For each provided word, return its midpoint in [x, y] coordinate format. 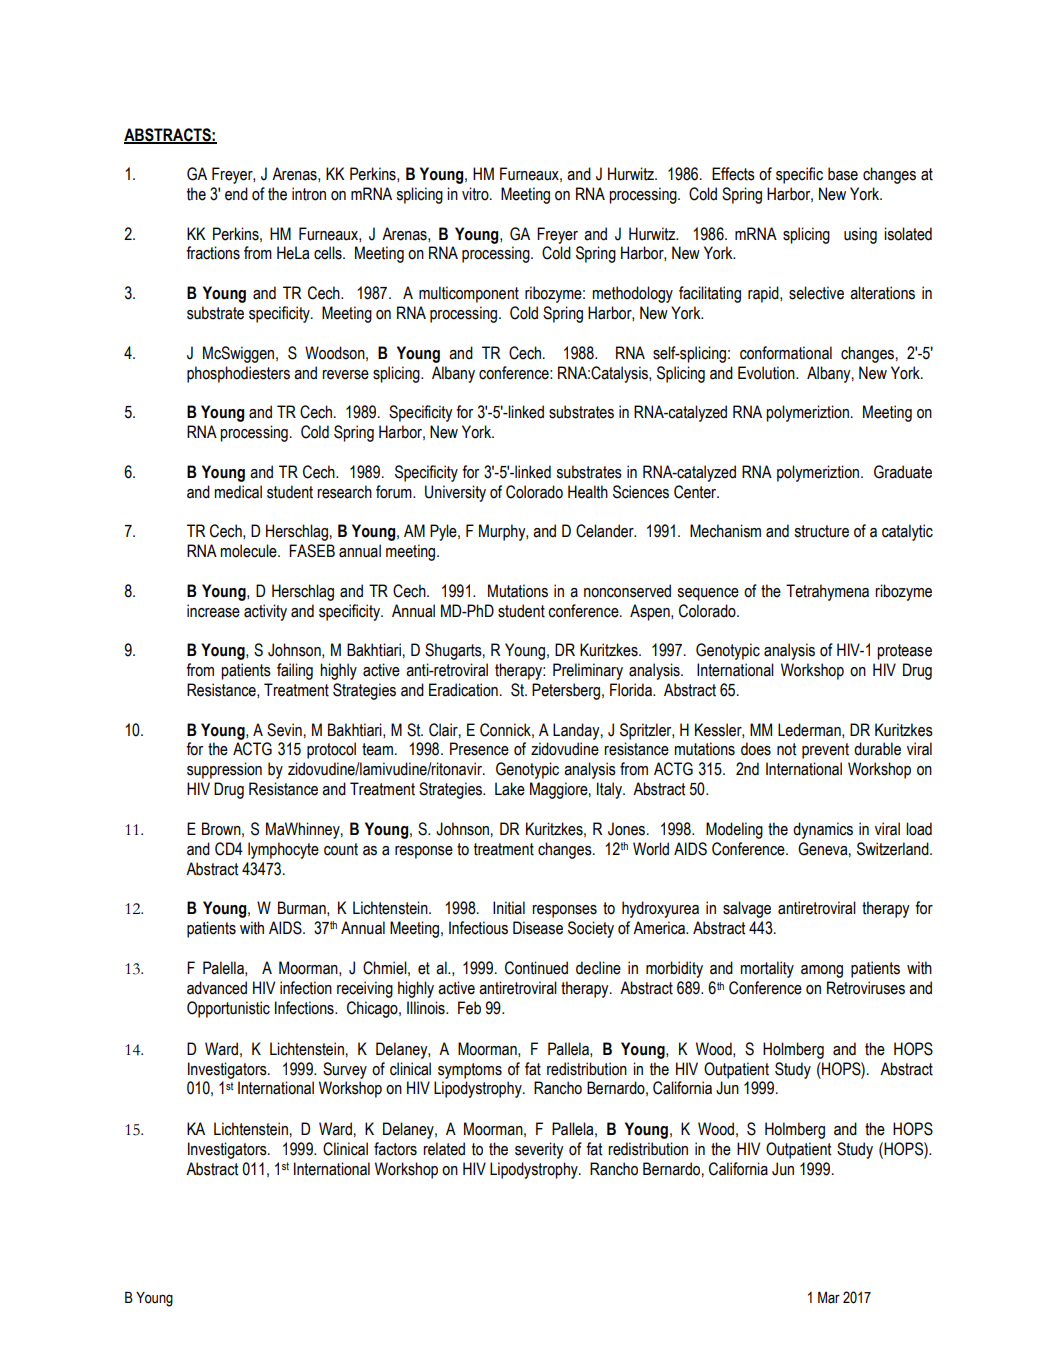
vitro [476, 194]
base [843, 174]
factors [395, 1149]
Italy [610, 790]
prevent [825, 751]
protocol [331, 750]
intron [309, 194]
